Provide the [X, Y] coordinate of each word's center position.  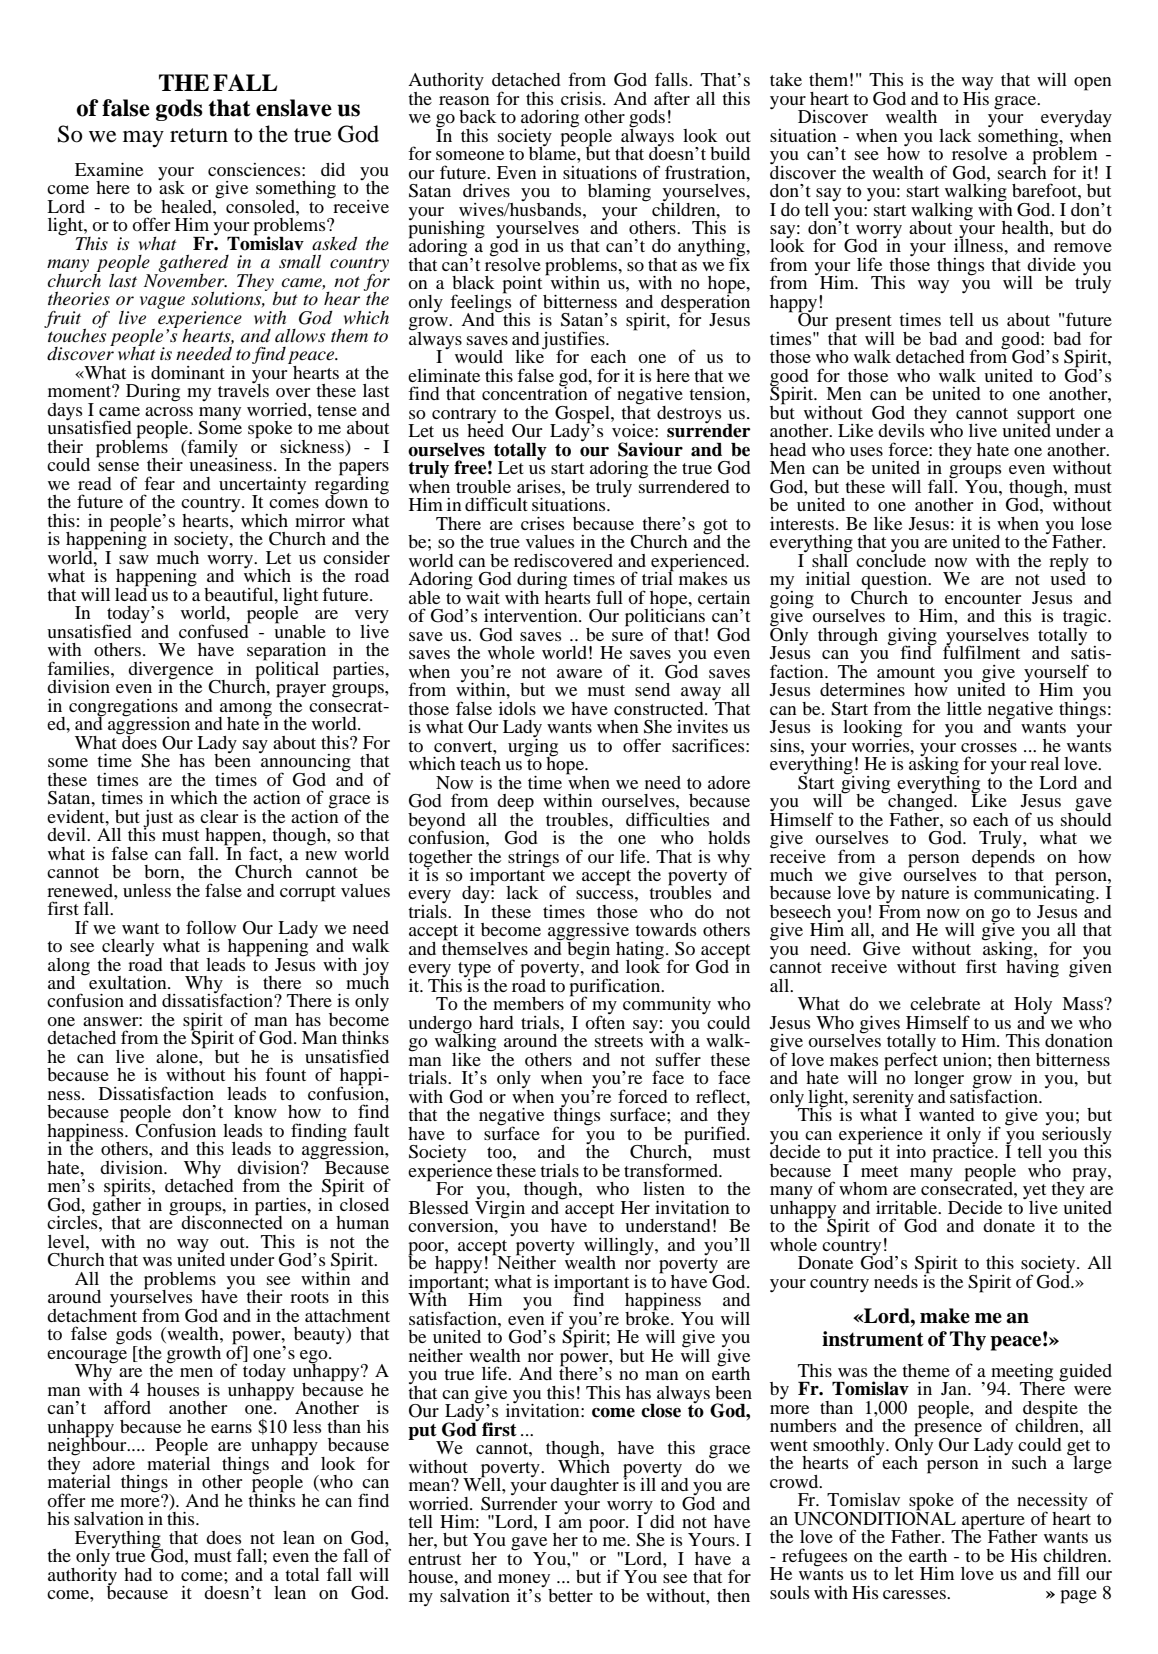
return [199, 135]
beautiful [240, 594]
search [1022, 171]
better [570, 1595]
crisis [582, 98]
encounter [983, 598]
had [138, 1574]
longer [939, 1081]
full [609, 597]
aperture [992, 1522]
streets [619, 1041]
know [255, 1111]
